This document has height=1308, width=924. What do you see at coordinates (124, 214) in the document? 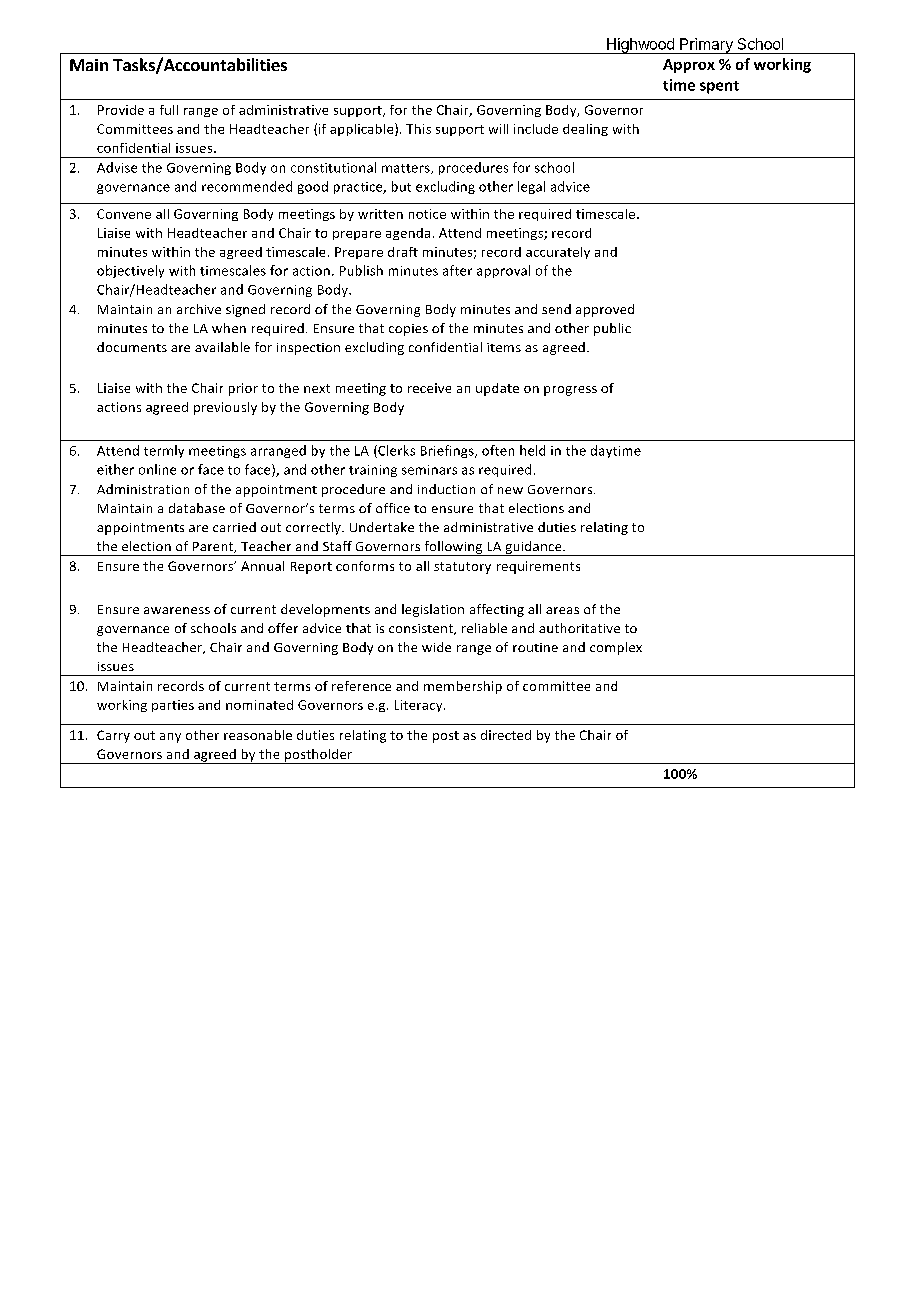
I see `Convene` at bounding box center [124, 214].
